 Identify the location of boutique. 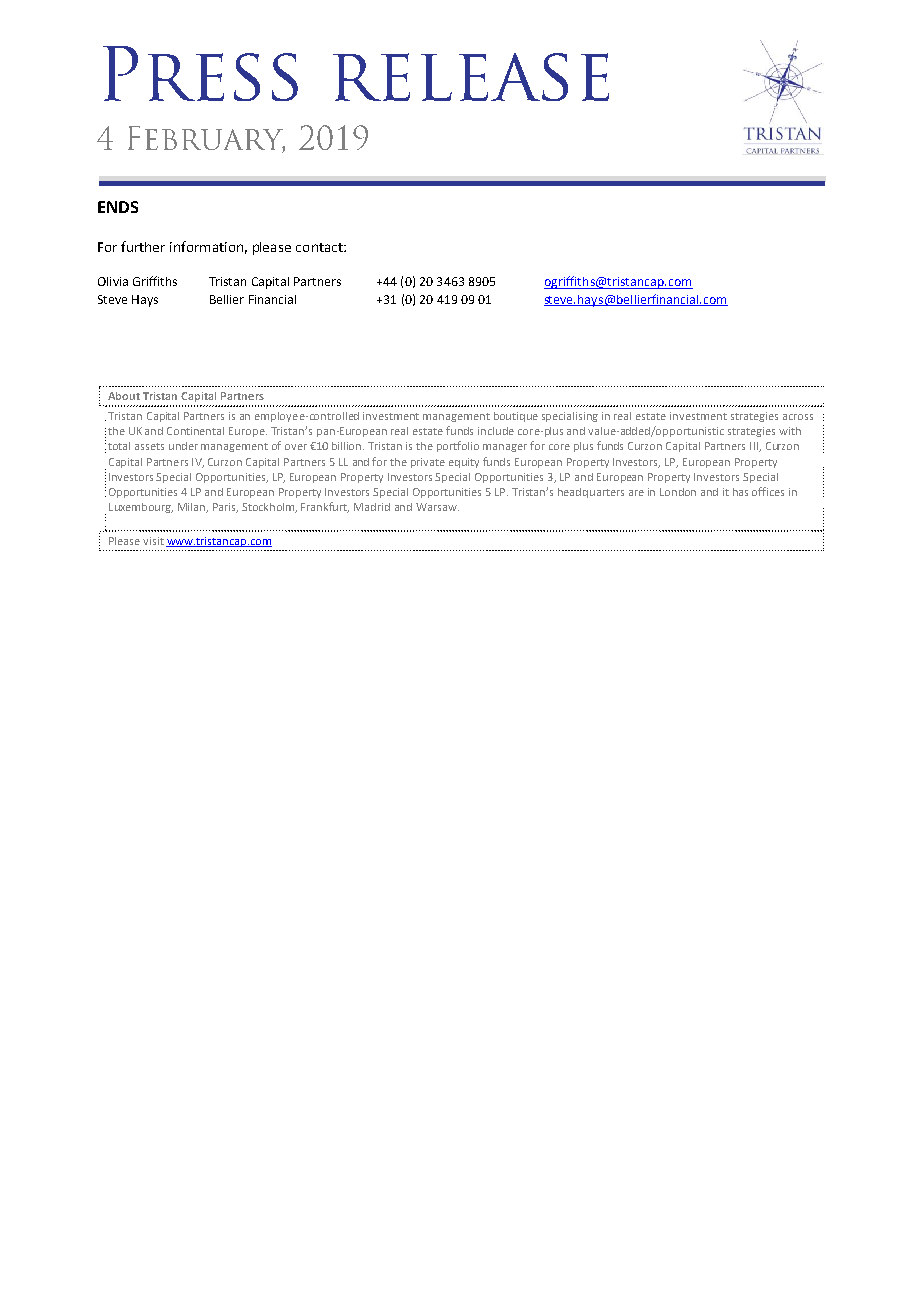
(516, 417).
